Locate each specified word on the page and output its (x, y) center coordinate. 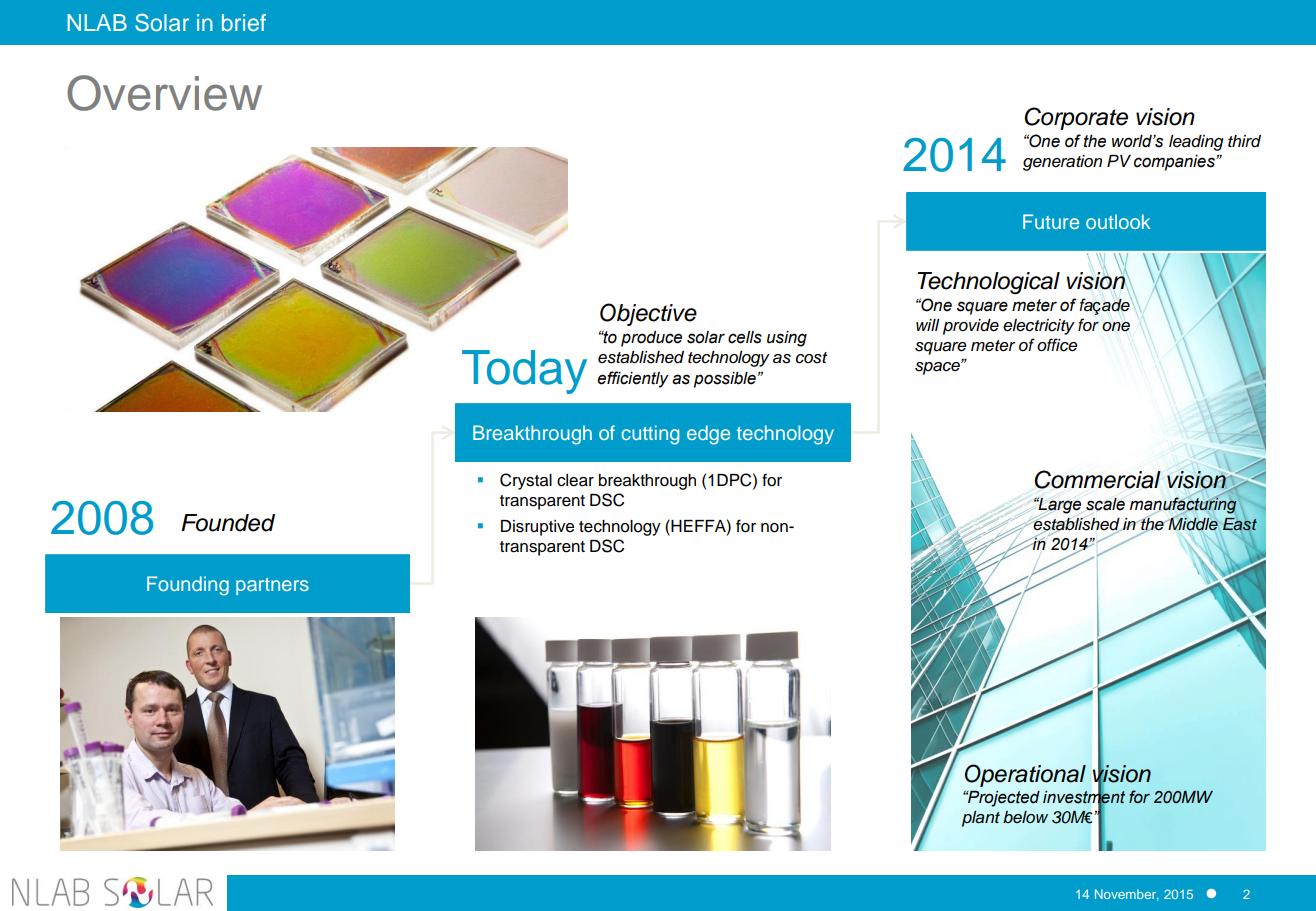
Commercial (1097, 479)
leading (1196, 143)
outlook (1118, 221)
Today (524, 372)
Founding (188, 586)
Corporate (1076, 118)
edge (708, 435)
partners (272, 586)
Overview (164, 93)
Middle (1193, 524)
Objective (648, 314)
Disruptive (537, 528)
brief (244, 22)
